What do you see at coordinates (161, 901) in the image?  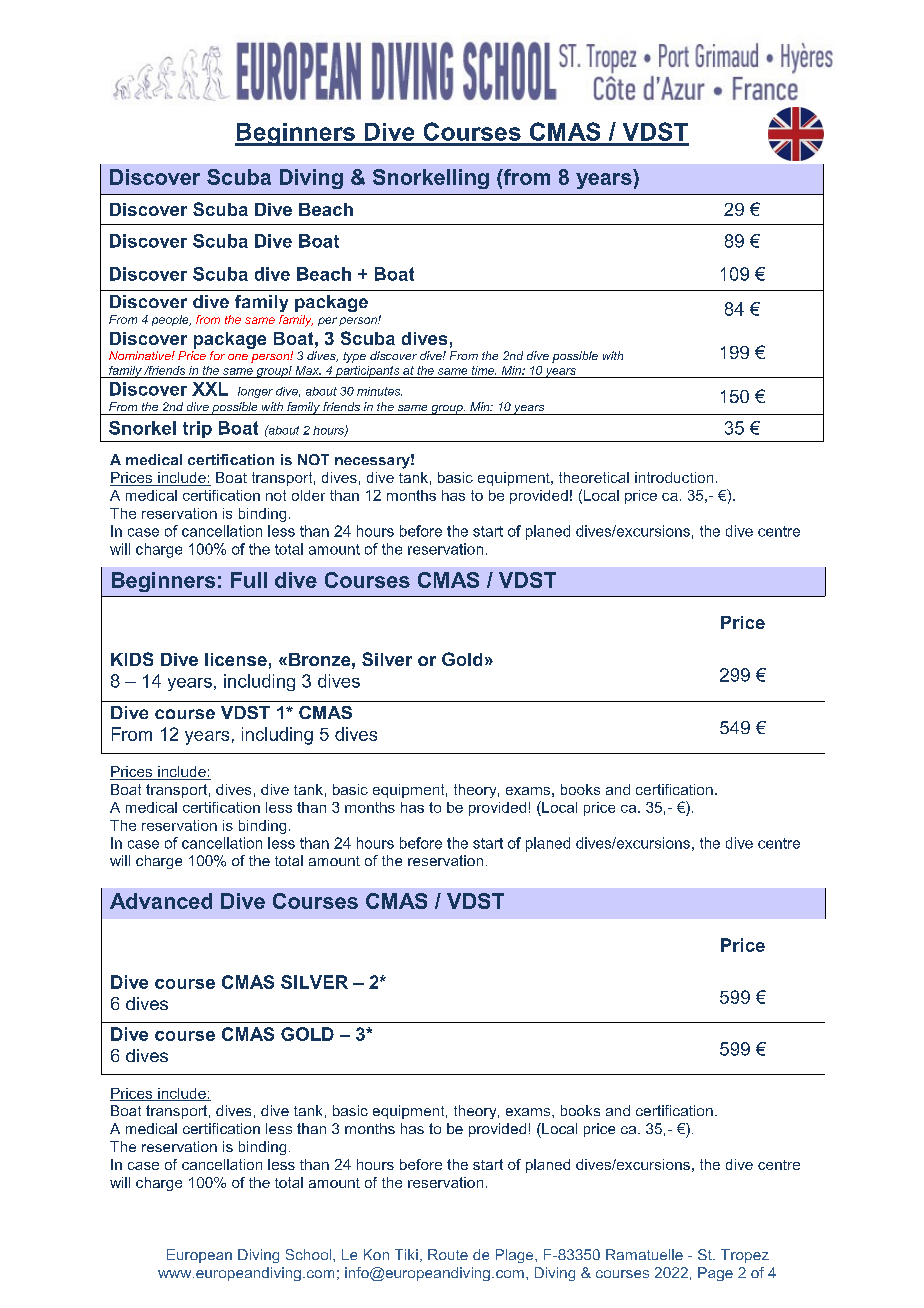 I see `Advanced` at bounding box center [161, 901].
